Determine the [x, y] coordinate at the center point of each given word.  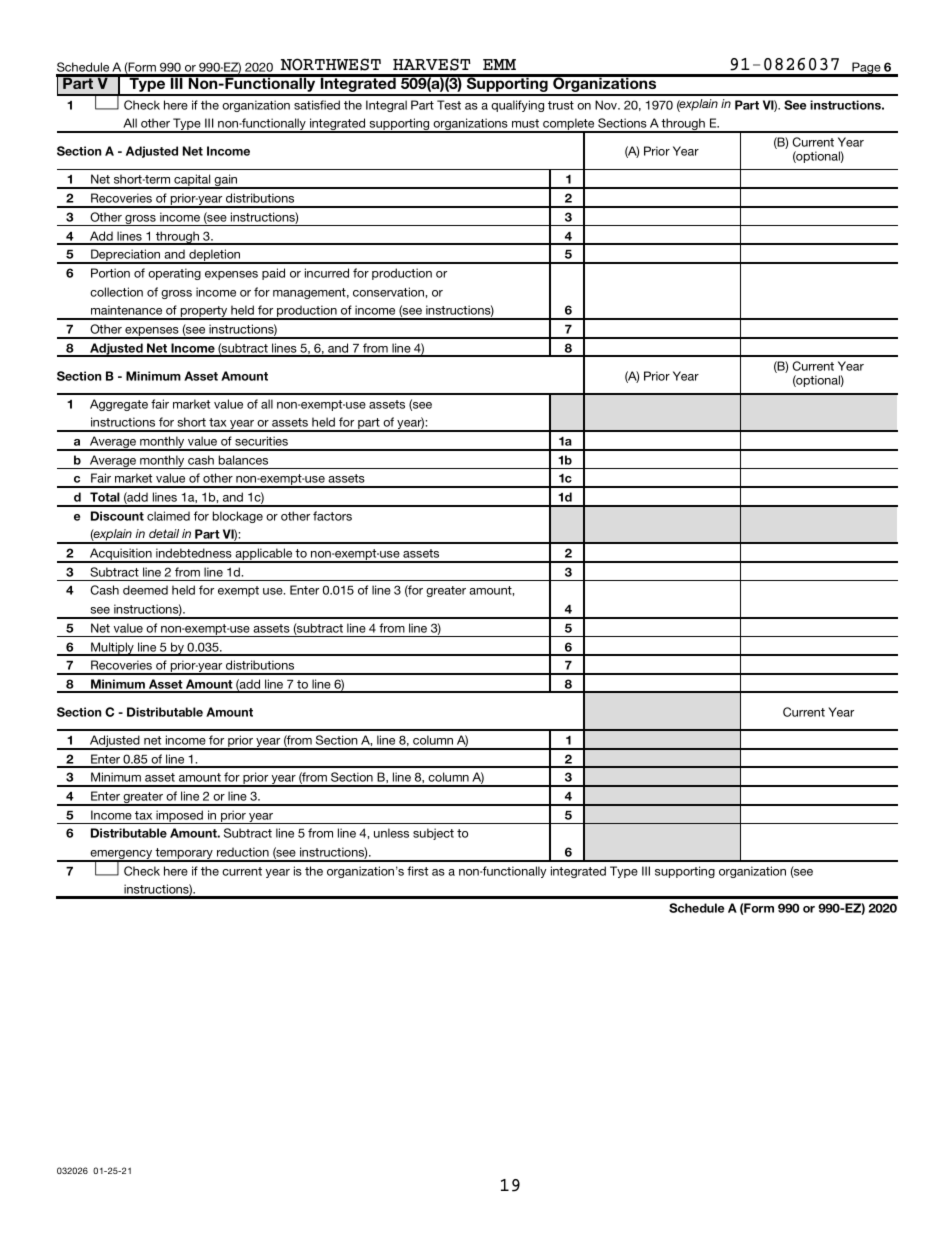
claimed [168, 516]
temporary [184, 855]
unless [391, 833]
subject [433, 834]
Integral [386, 106]
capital [192, 181]
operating [174, 274]
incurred [327, 273]
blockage [238, 517]
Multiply [112, 649]
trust [561, 105]
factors [332, 516]
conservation [389, 292]
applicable [264, 555]
